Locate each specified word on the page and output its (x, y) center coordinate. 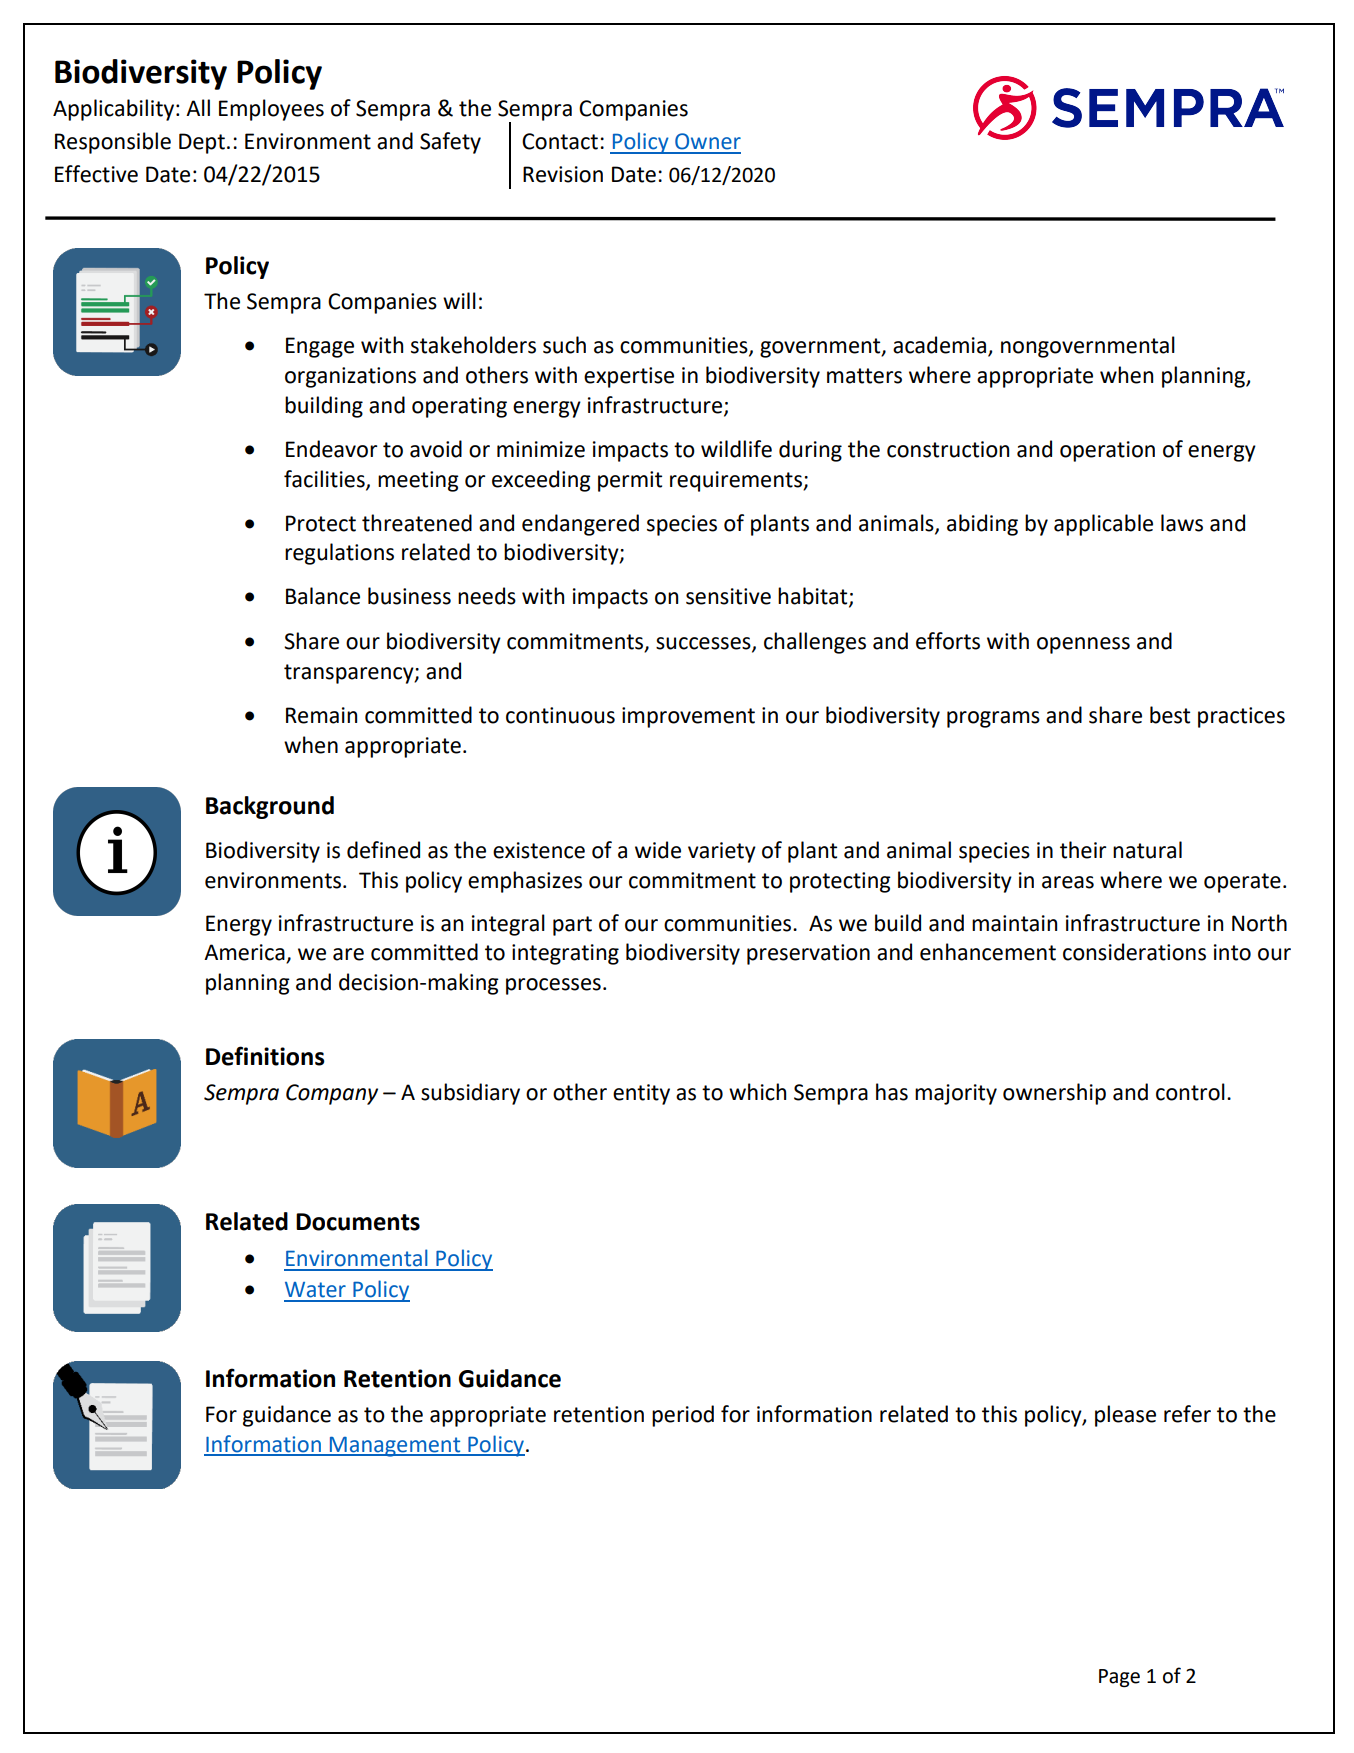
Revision (563, 174)
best (1170, 715)
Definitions (265, 1056)
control (1190, 1092)
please (1125, 1416)
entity (641, 1094)
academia (939, 345)
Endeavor (332, 449)
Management (395, 1447)
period (683, 1416)
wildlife (736, 449)
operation (1107, 451)
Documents (358, 1222)
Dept (202, 143)
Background (270, 807)
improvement (688, 717)
